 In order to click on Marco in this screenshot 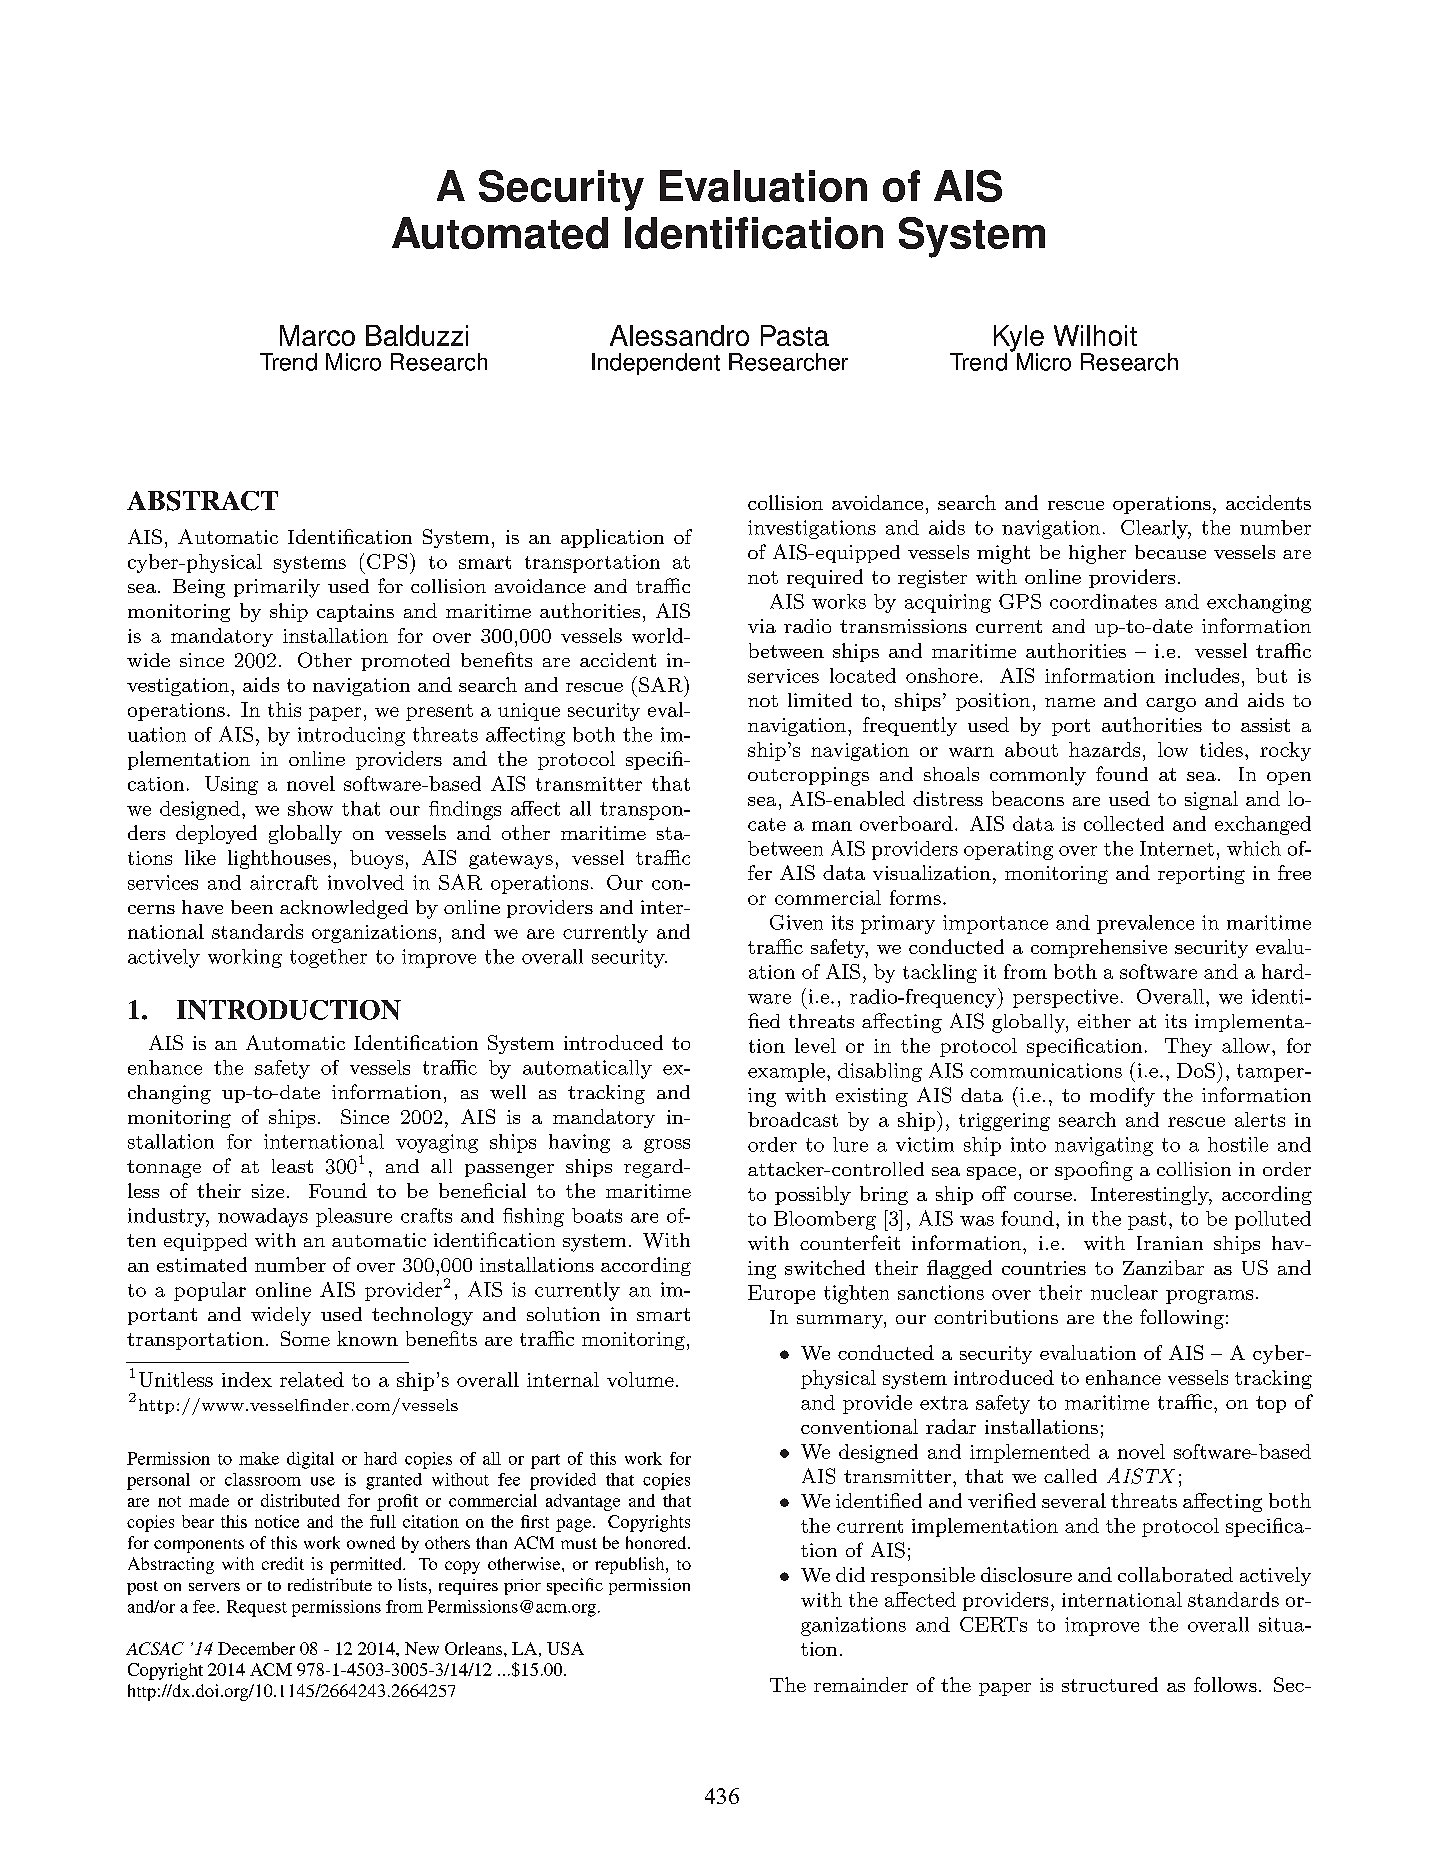, I will do `click(317, 335)`.
